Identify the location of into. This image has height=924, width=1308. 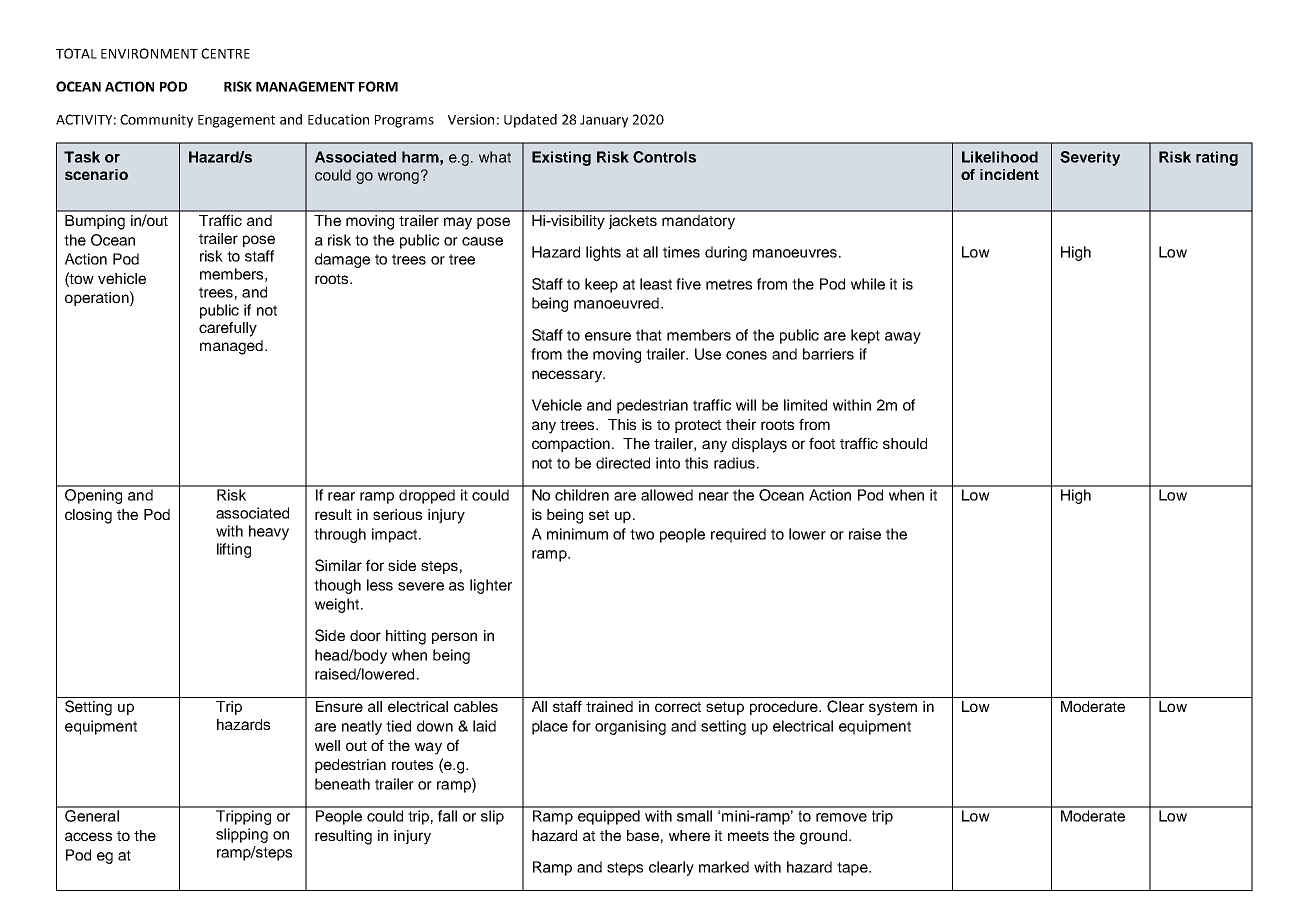
(668, 463).
